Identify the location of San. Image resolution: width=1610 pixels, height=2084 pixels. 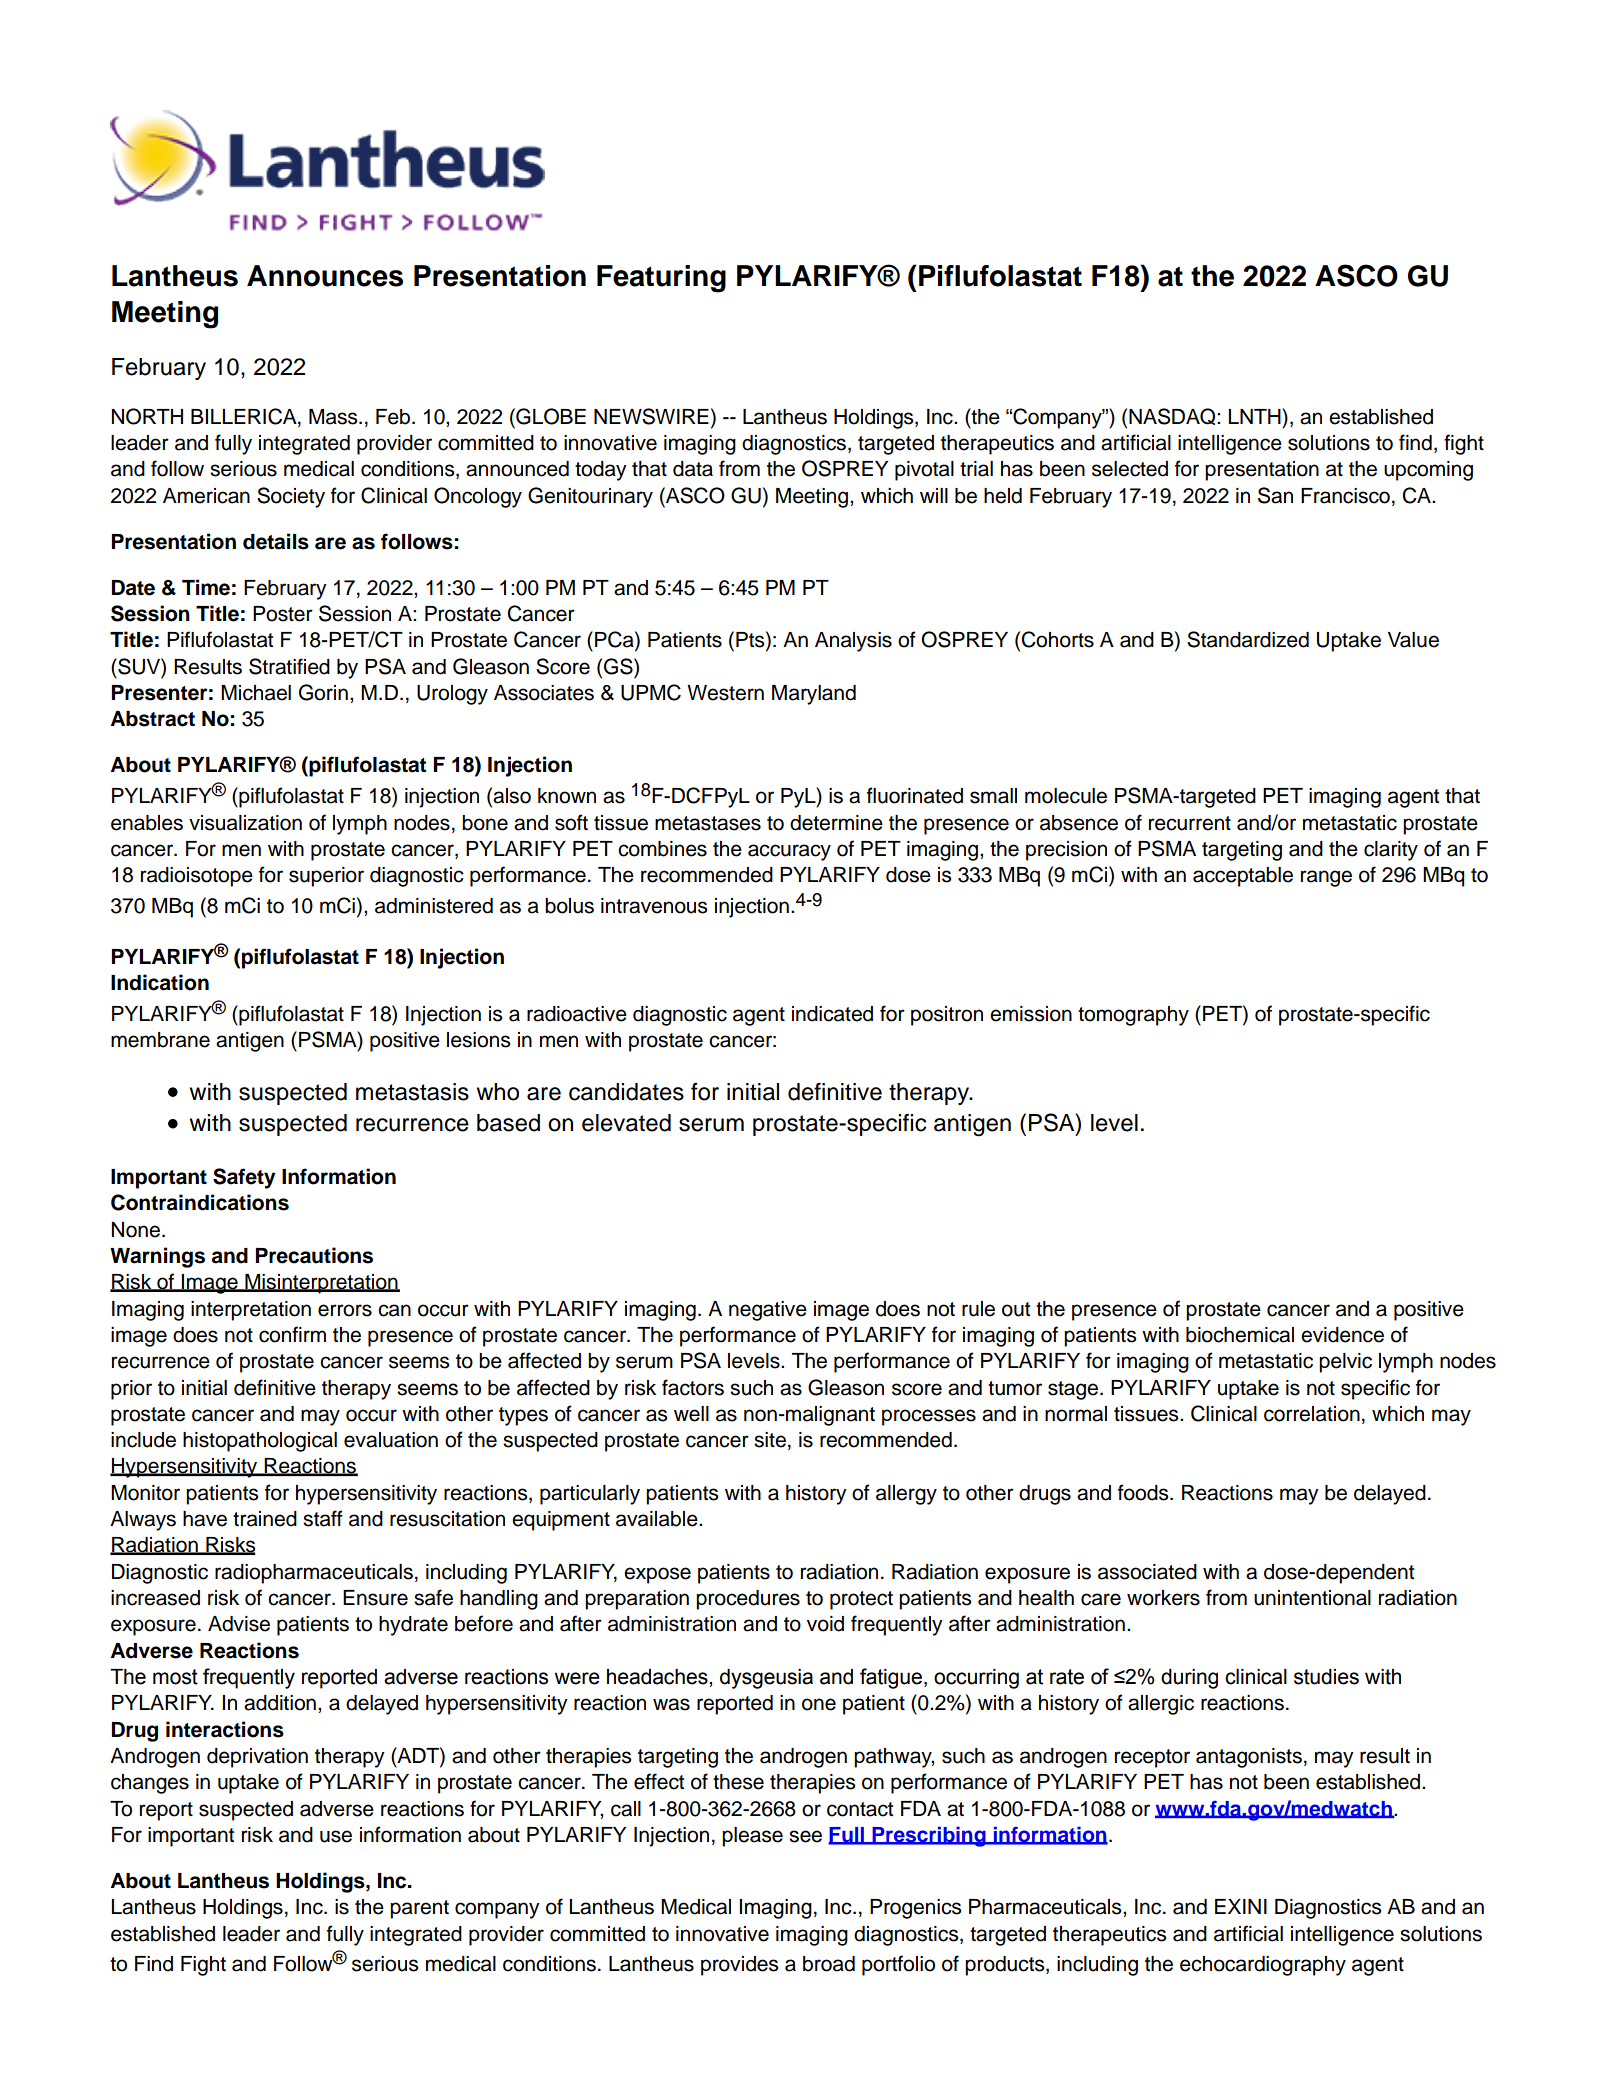
(1275, 495).
